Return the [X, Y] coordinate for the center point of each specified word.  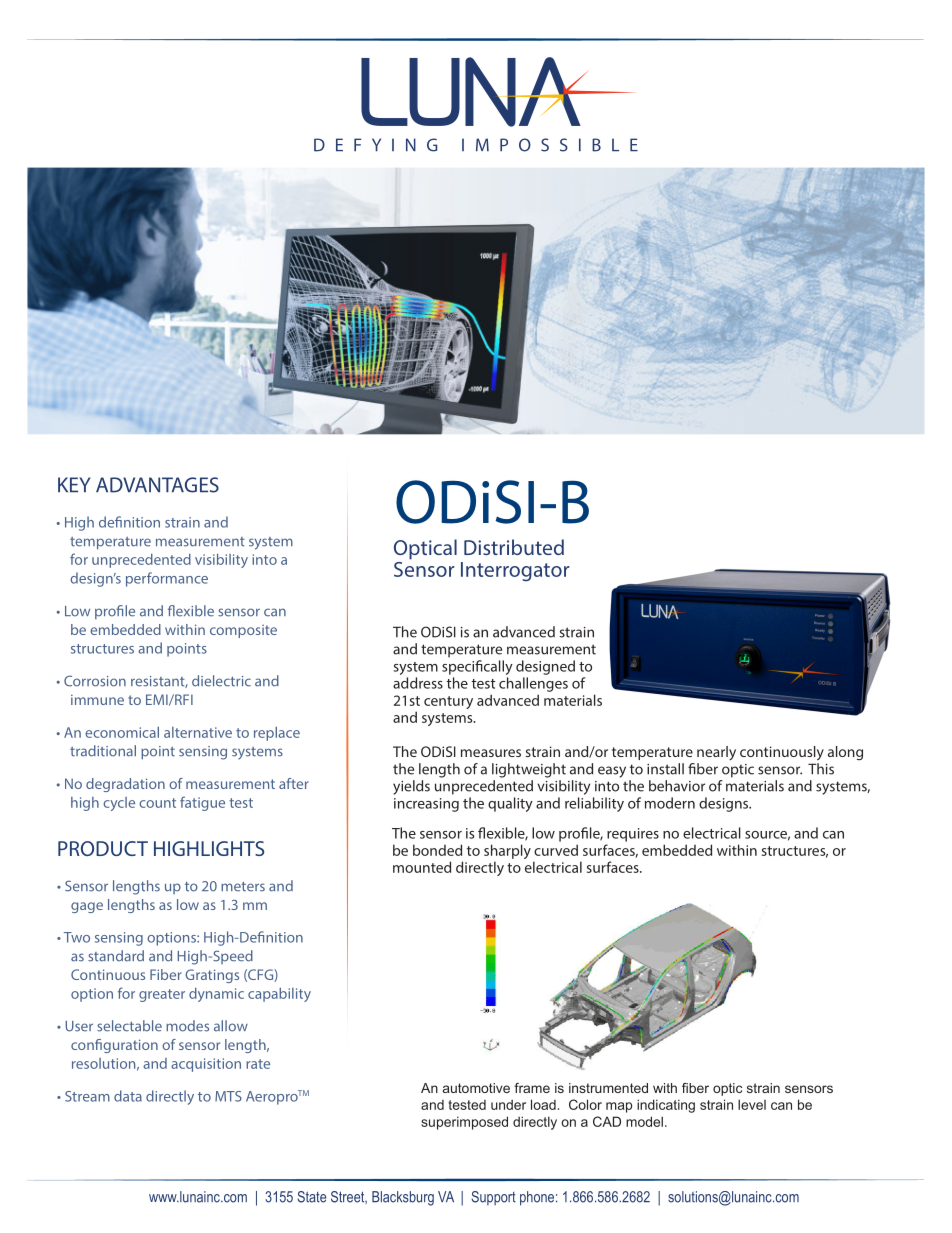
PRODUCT [103, 848]
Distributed [514, 547]
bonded [437, 850]
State [311, 1197]
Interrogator [515, 571]
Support [493, 1198]
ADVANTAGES [157, 485]
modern [670, 803]
